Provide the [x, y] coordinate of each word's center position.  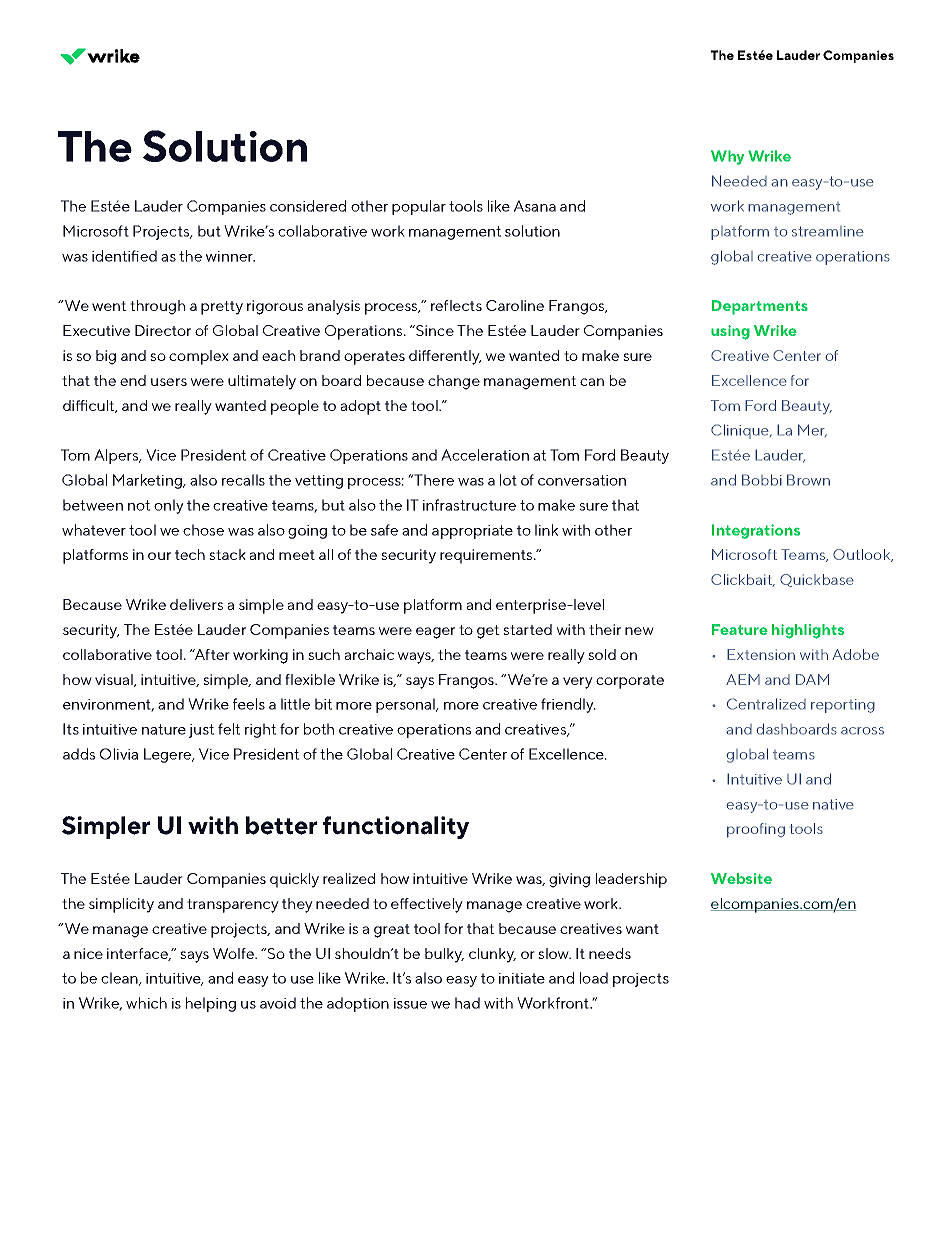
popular [419, 207]
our [159, 556]
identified [124, 256]
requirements [487, 556]
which [146, 1003]
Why [727, 157]
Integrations [756, 531]
